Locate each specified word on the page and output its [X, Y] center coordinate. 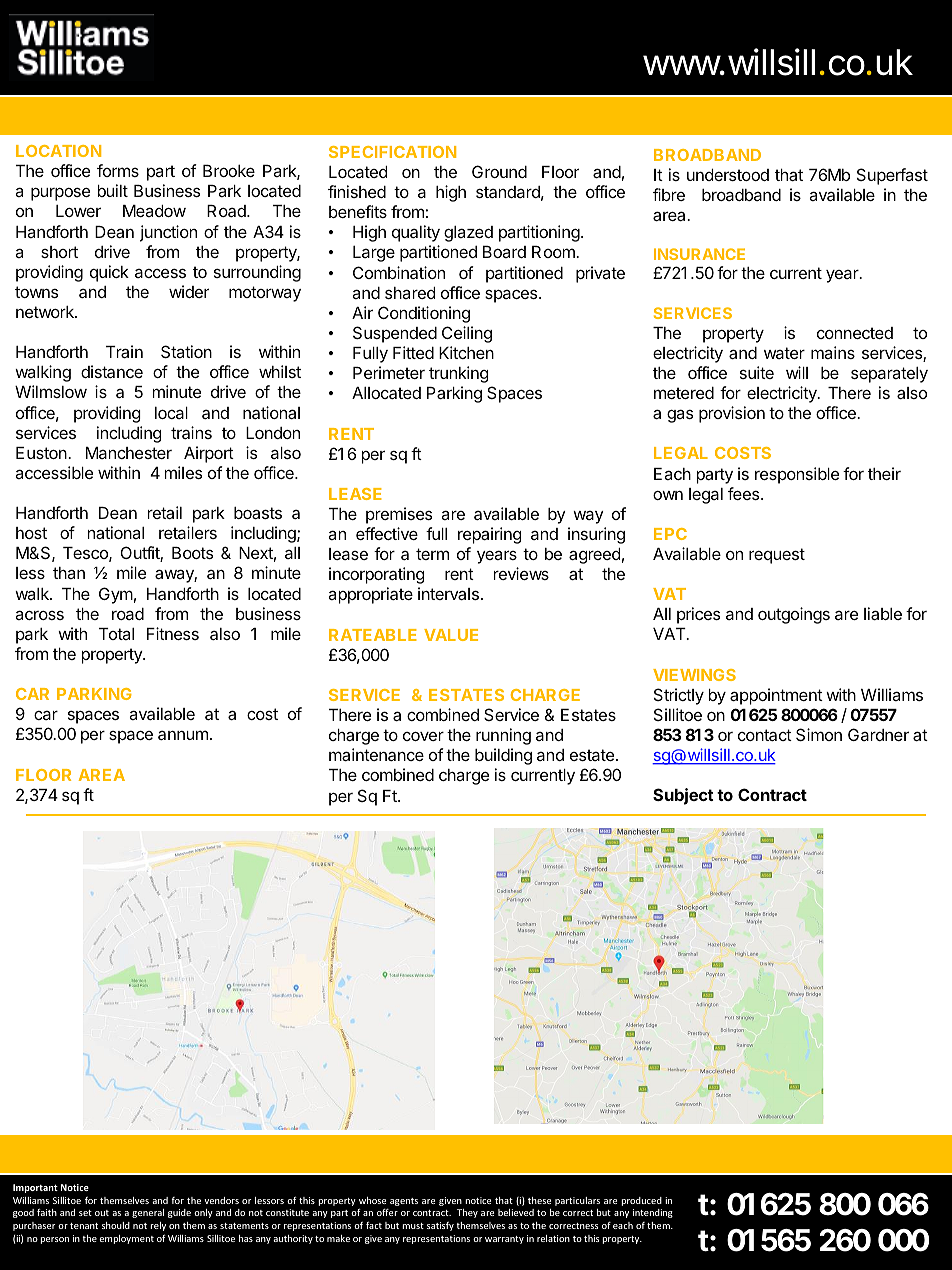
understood [728, 174]
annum [183, 735]
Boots [192, 553]
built [112, 190]
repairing [490, 535]
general [148, 1213]
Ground [499, 171]
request [777, 556]
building [503, 756]
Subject [683, 796]
